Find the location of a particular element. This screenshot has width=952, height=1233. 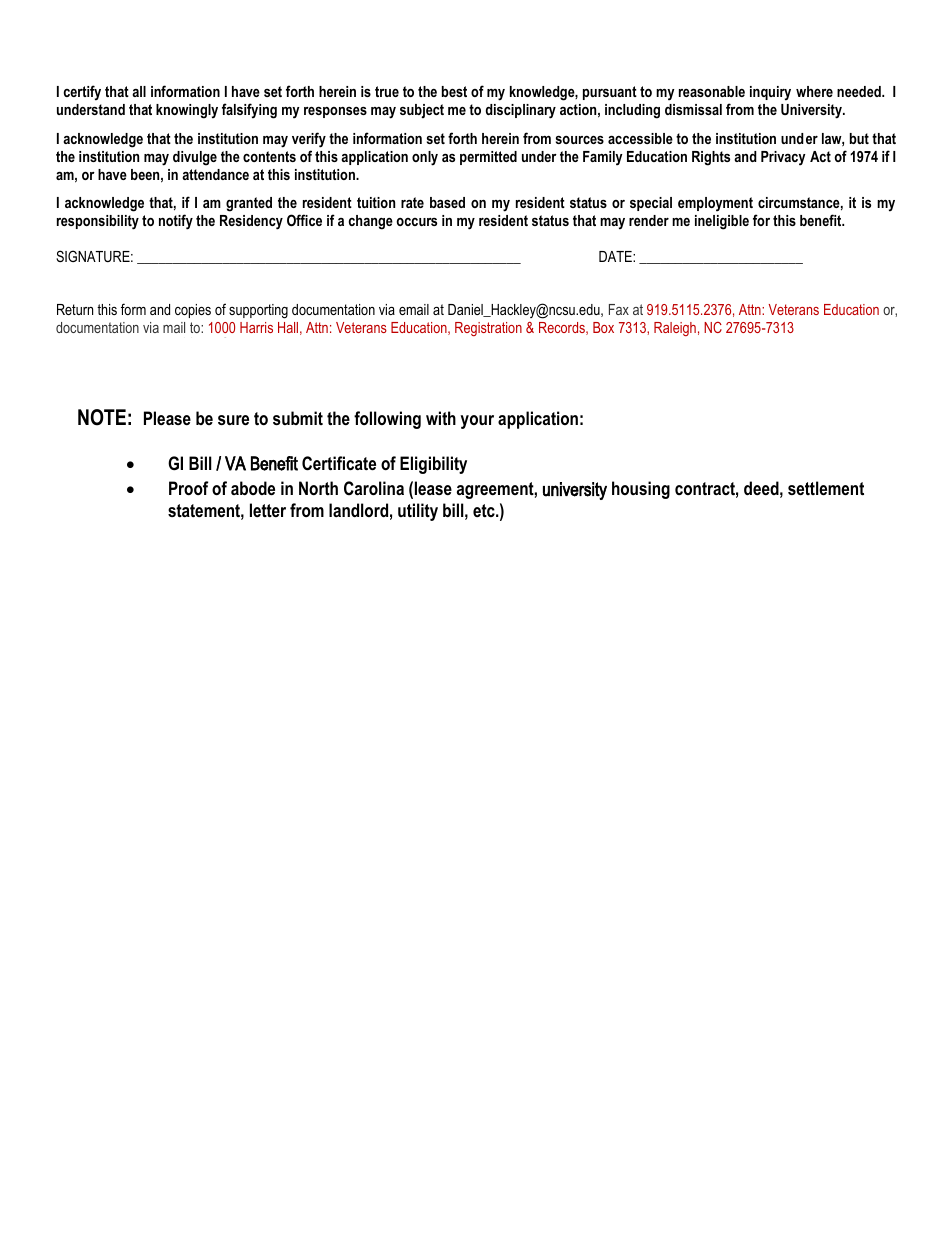

best is located at coordinates (454, 91).
